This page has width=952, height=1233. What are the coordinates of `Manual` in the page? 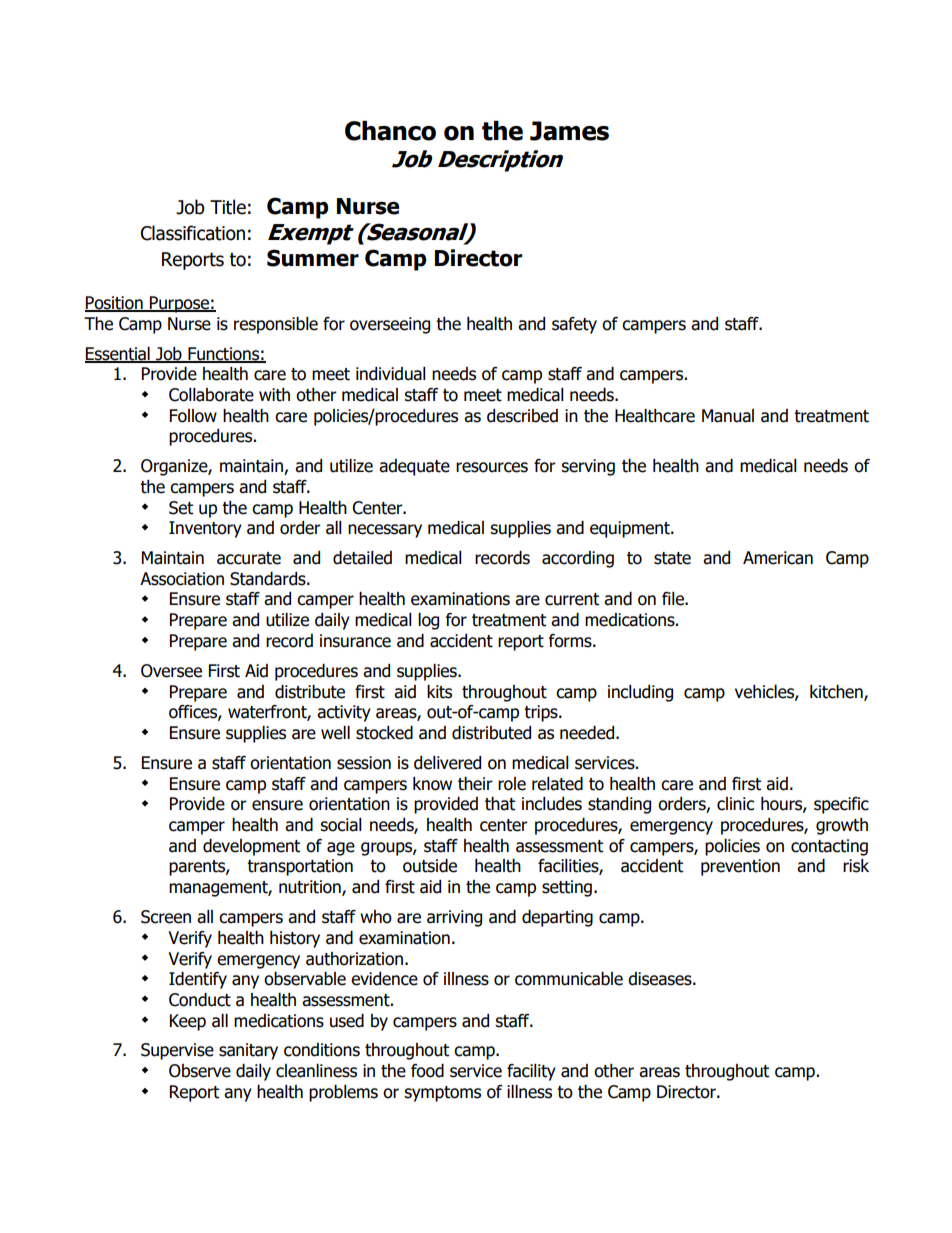 It's located at (728, 416).
